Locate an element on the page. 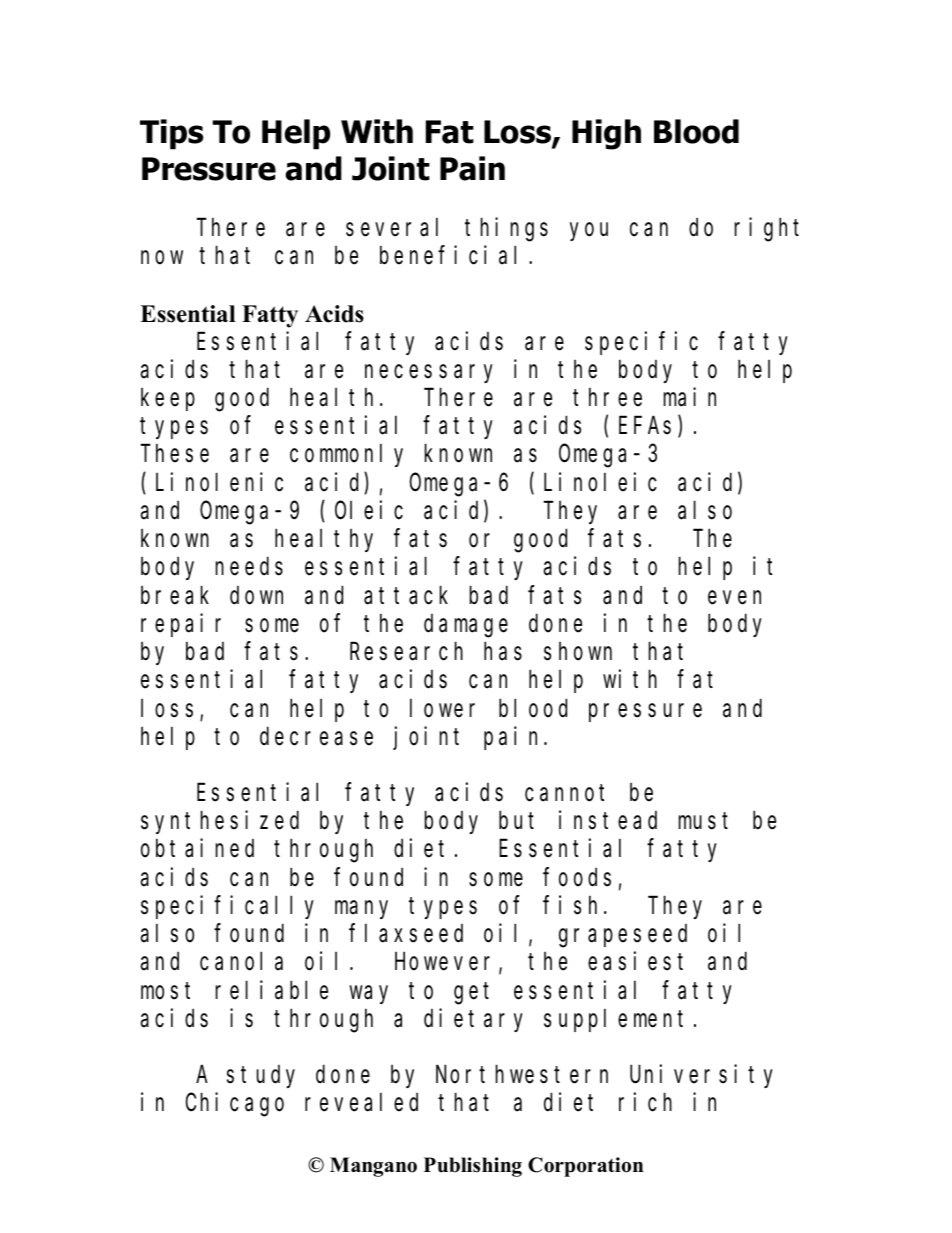 Image resolution: width=952 pixels, height=1233 pixels. Corporation is located at coordinates (585, 1167).
